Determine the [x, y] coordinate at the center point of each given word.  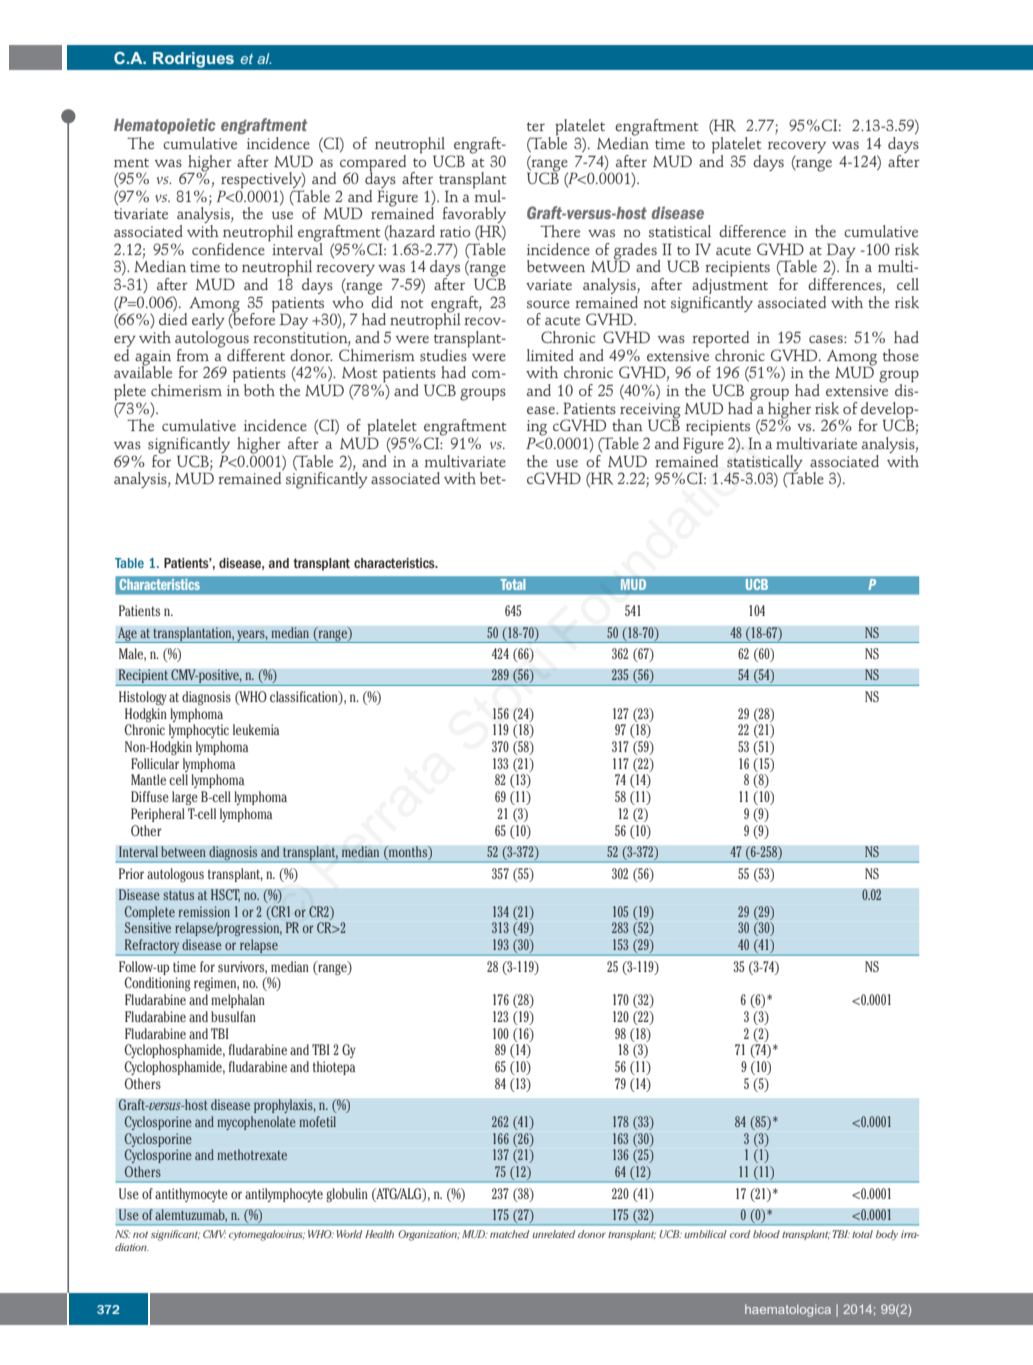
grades [636, 252]
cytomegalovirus [267, 1235]
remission [204, 911]
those [901, 355]
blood [766, 1234]
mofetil [318, 1121]
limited [550, 355]
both [259, 390]
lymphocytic [199, 731]
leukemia [256, 729]
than [627, 425]
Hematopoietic [165, 126]
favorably [474, 216]
